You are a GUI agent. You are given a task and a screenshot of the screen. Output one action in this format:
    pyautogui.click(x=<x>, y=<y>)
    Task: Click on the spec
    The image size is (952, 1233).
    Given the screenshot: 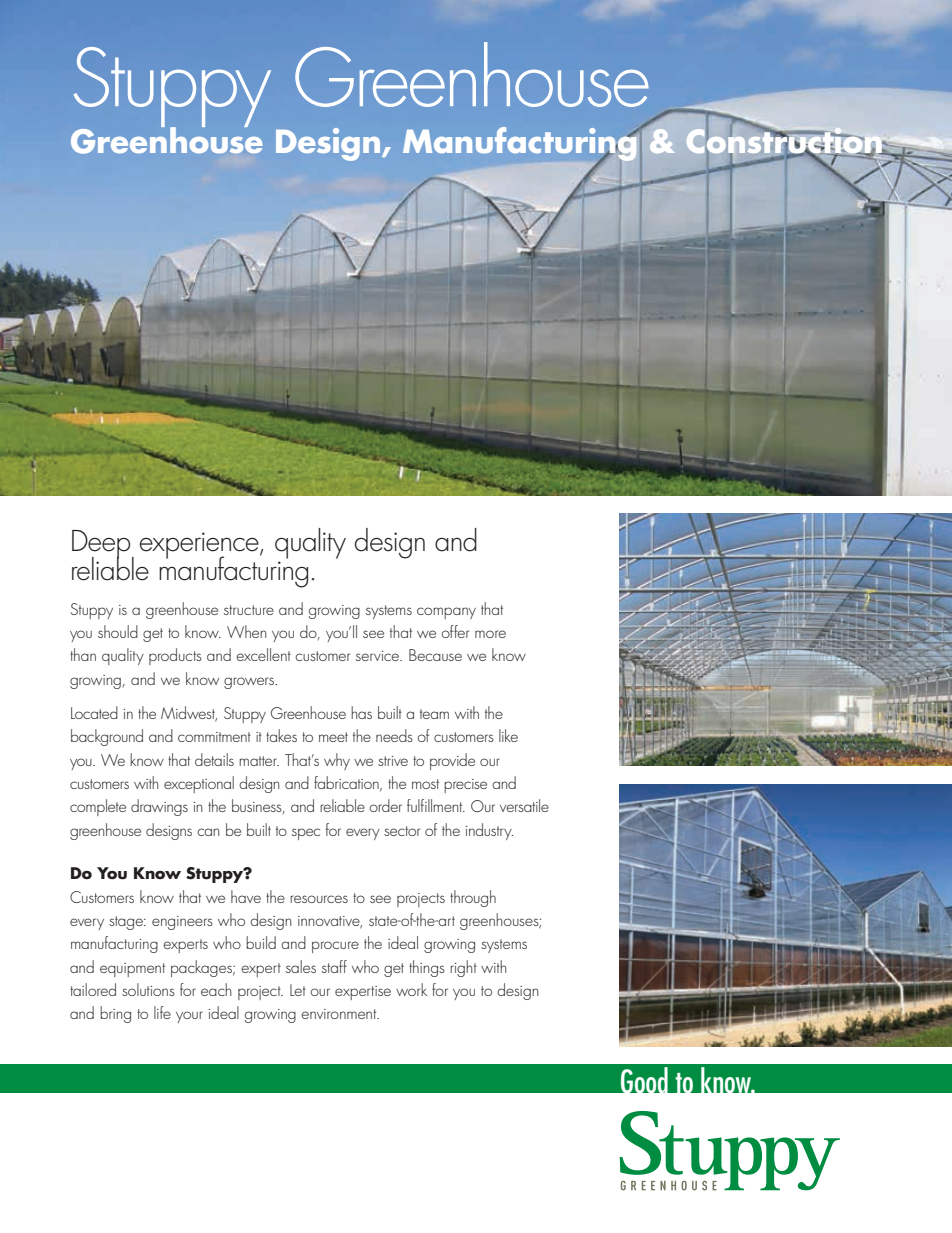 What is the action you would take?
    pyautogui.click(x=306, y=834)
